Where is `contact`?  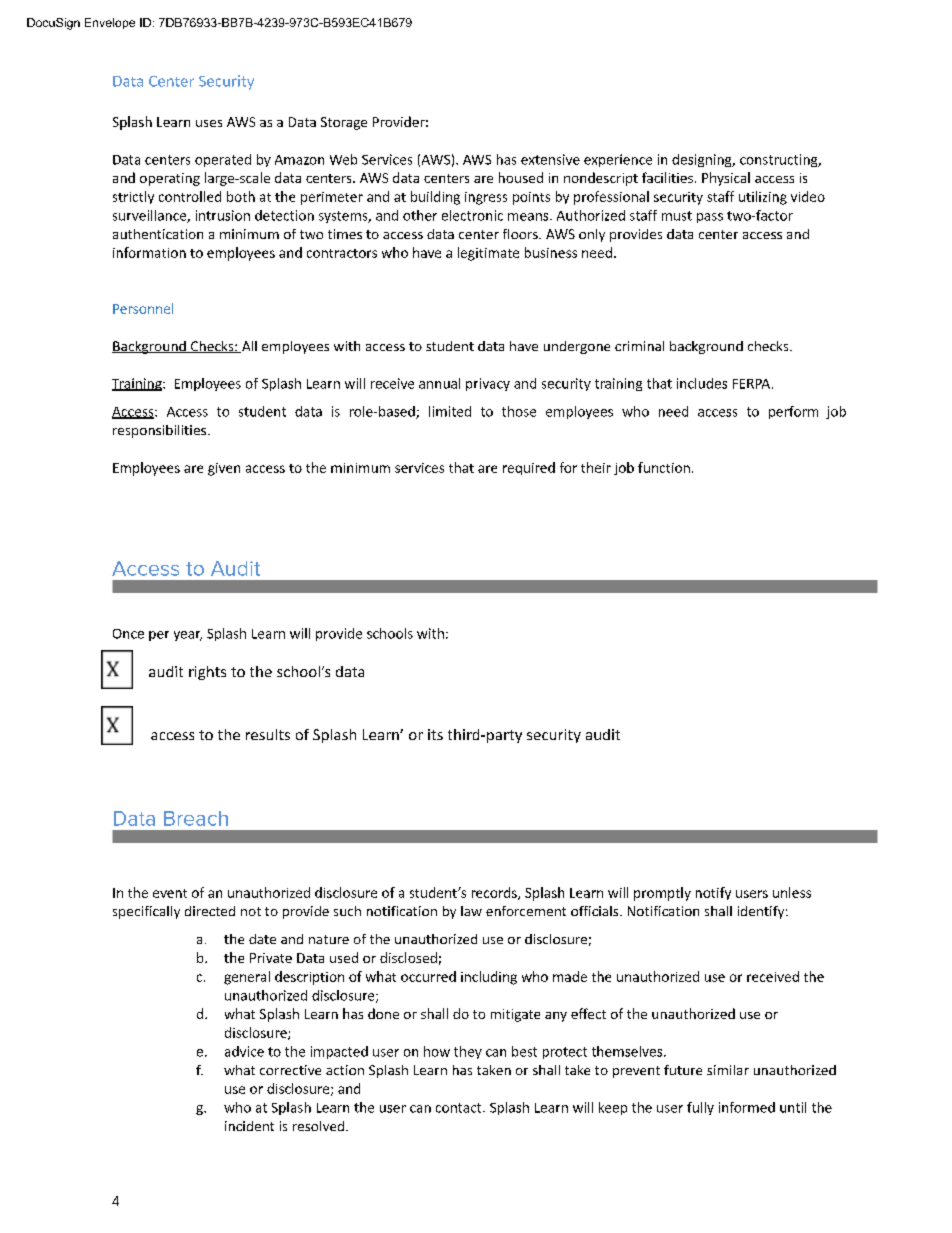 contact is located at coordinates (460, 1108).
